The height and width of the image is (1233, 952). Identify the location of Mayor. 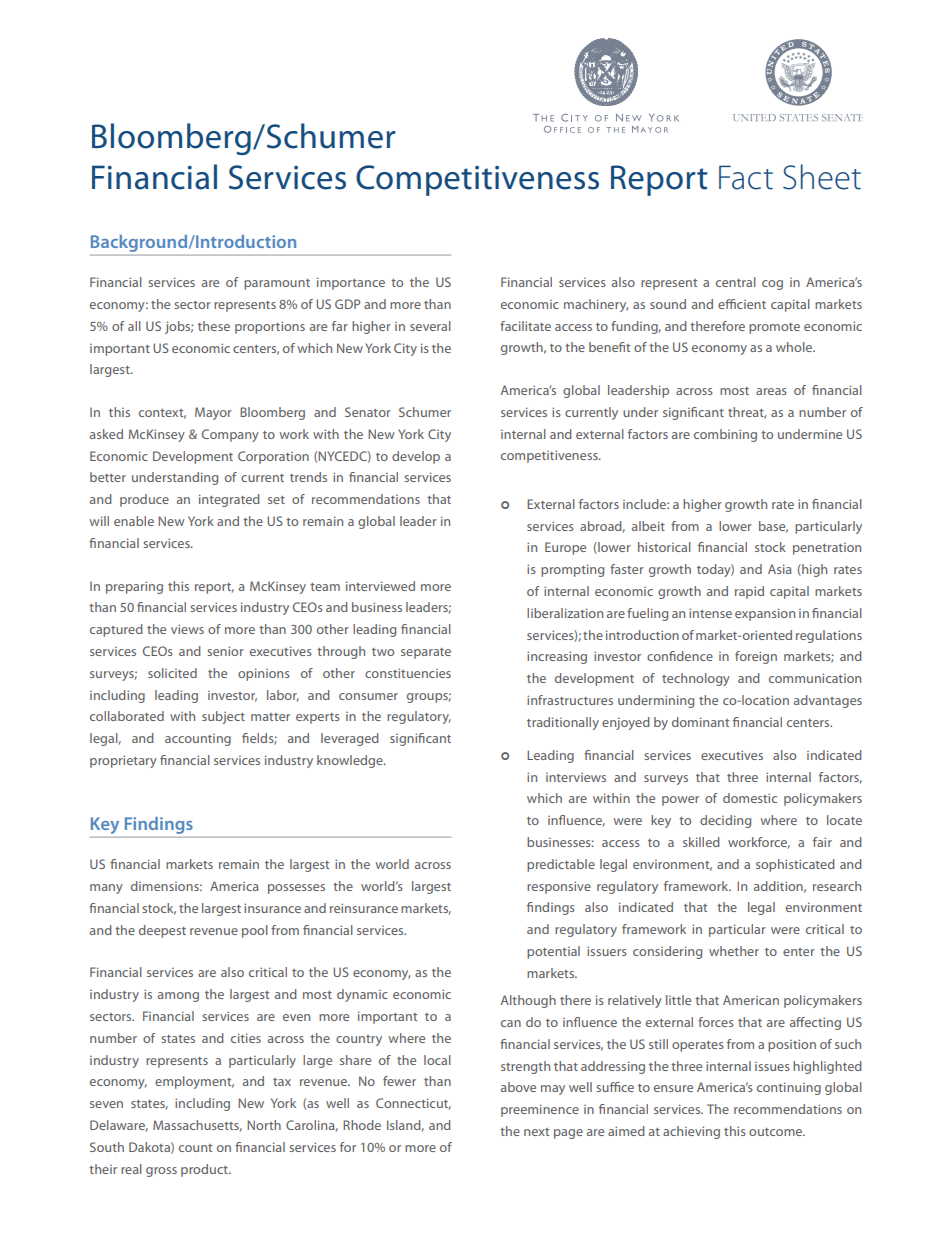
(213, 413).
